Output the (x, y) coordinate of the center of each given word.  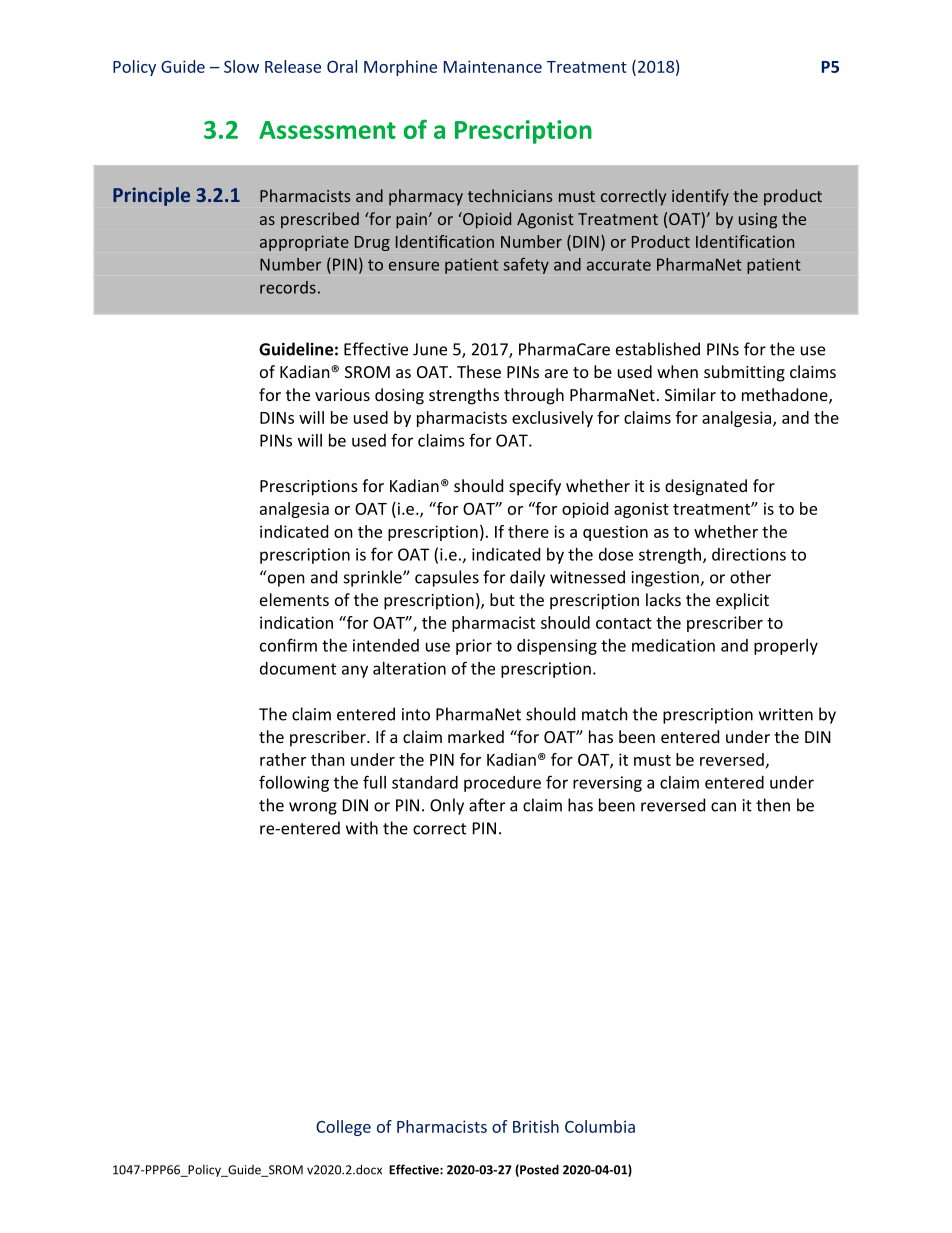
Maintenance (493, 66)
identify (700, 197)
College (343, 1128)
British (536, 1126)
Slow (241, 66)
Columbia (600, 1126)
